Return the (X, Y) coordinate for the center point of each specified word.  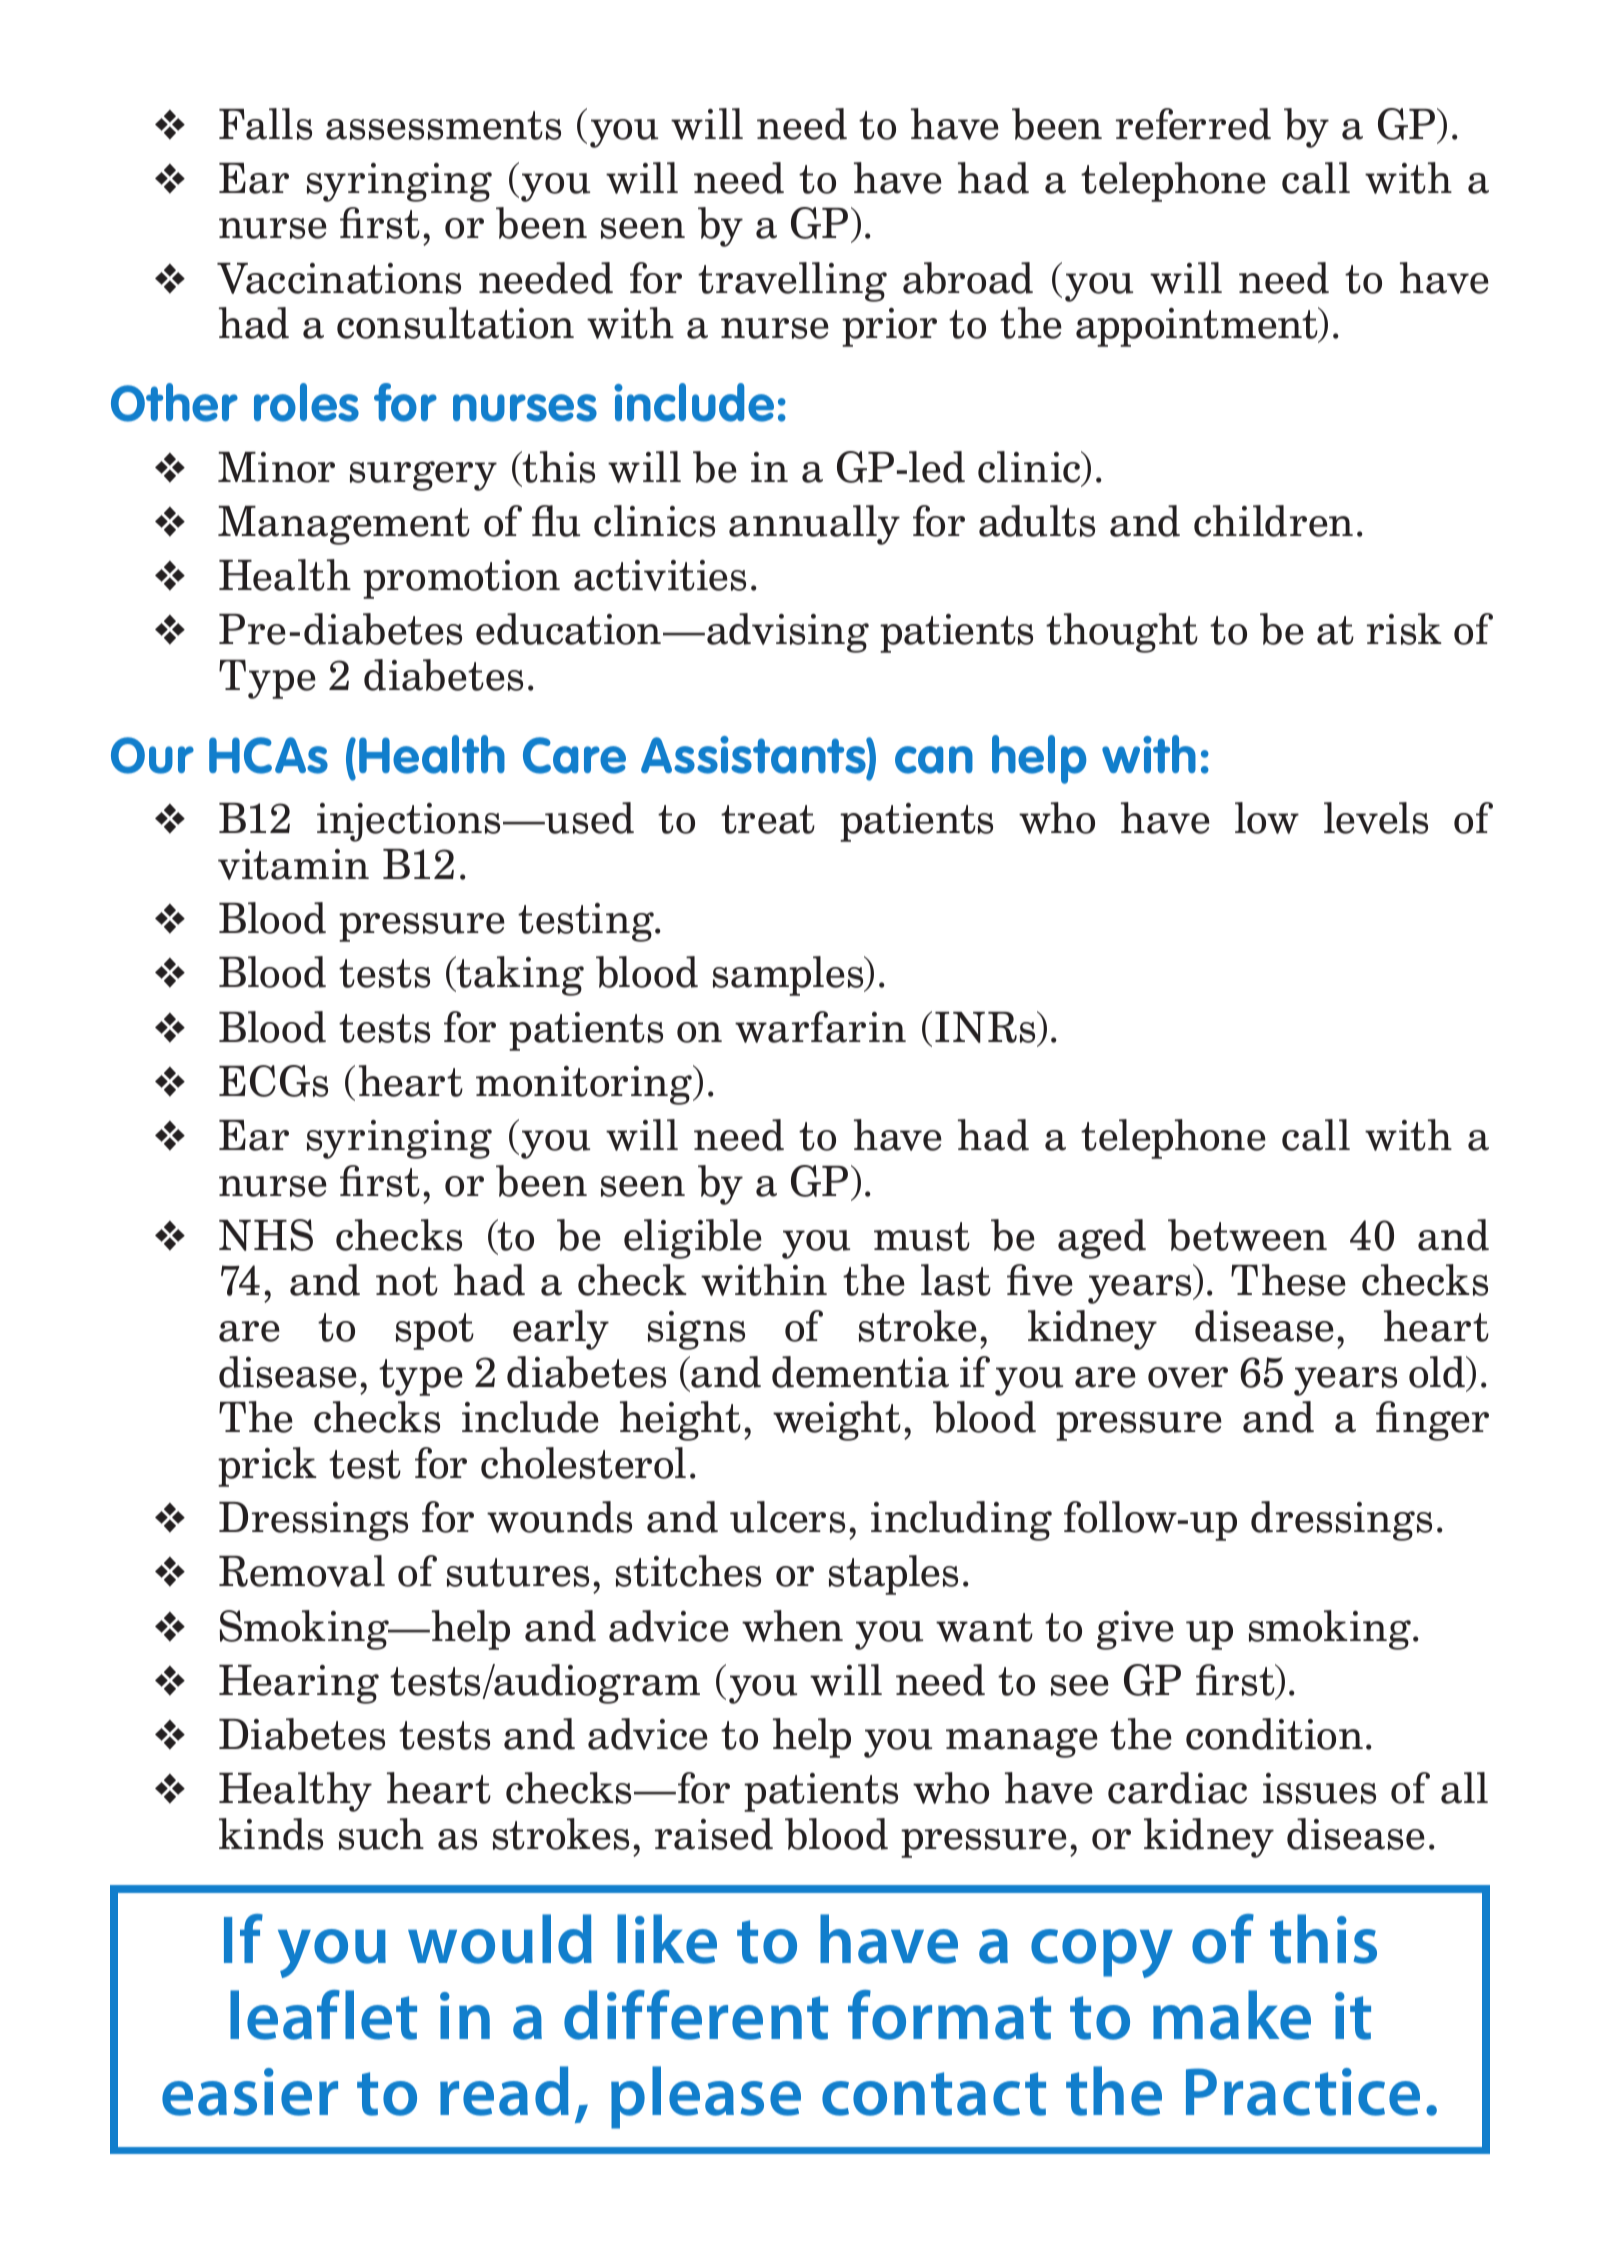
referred (1193, 124)
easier (250, 2092)
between (1247, 1235)
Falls (265, 124)
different (696, 2015)
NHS (266, 1235)
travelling (792, 282)
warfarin (820, 1027)
